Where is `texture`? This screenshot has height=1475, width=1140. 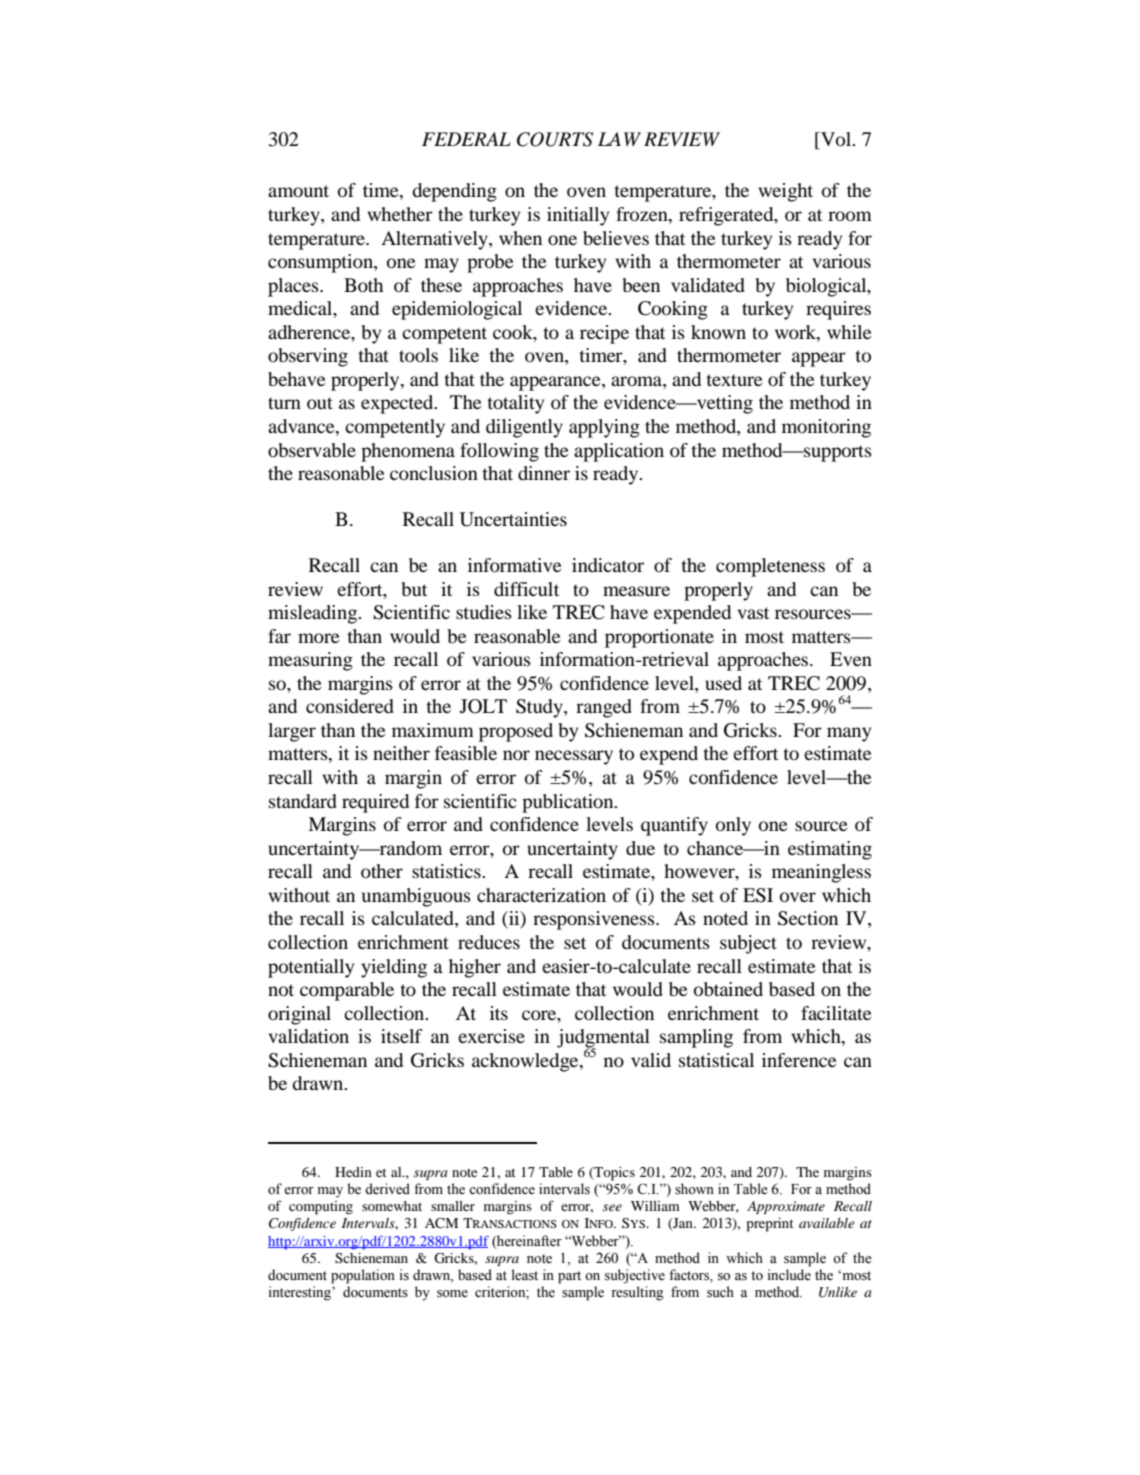 texture is located at coordinates (734, 380).
